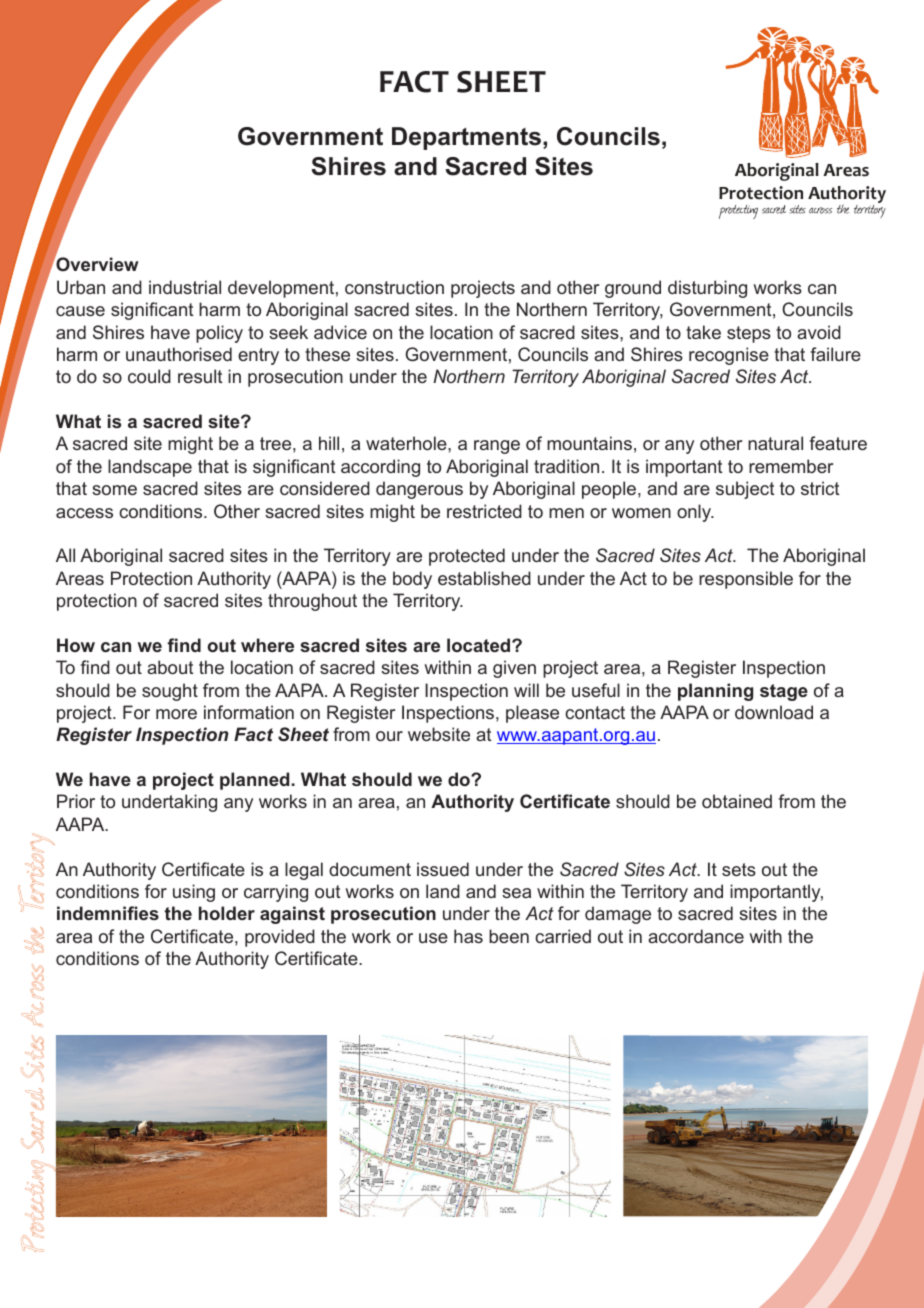  What do you see at coordinates (695, 513) in the document?
I see `only` at bounding box center [695, 513].
